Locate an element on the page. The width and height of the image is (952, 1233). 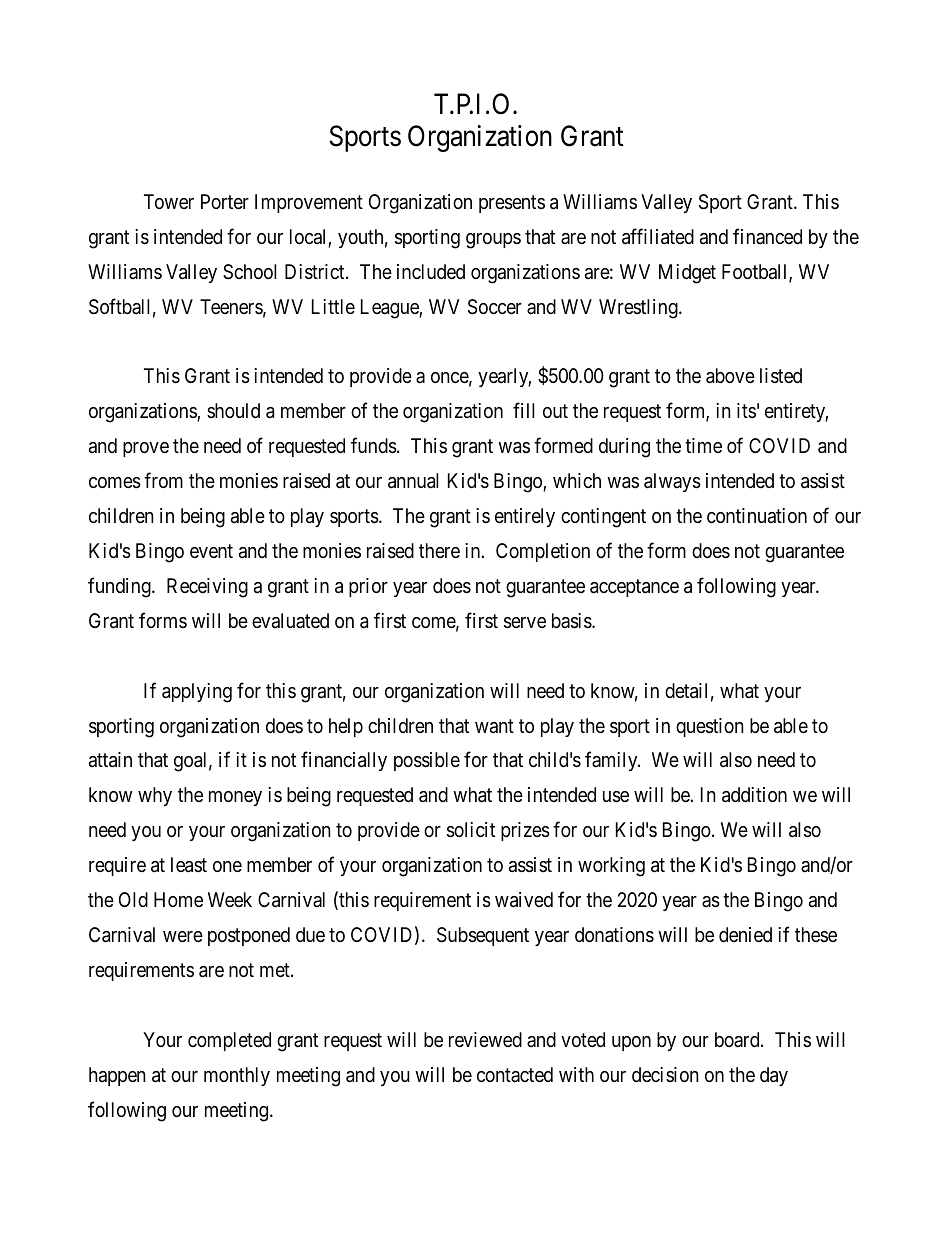
completed is located at coordinates (229, 1041).
